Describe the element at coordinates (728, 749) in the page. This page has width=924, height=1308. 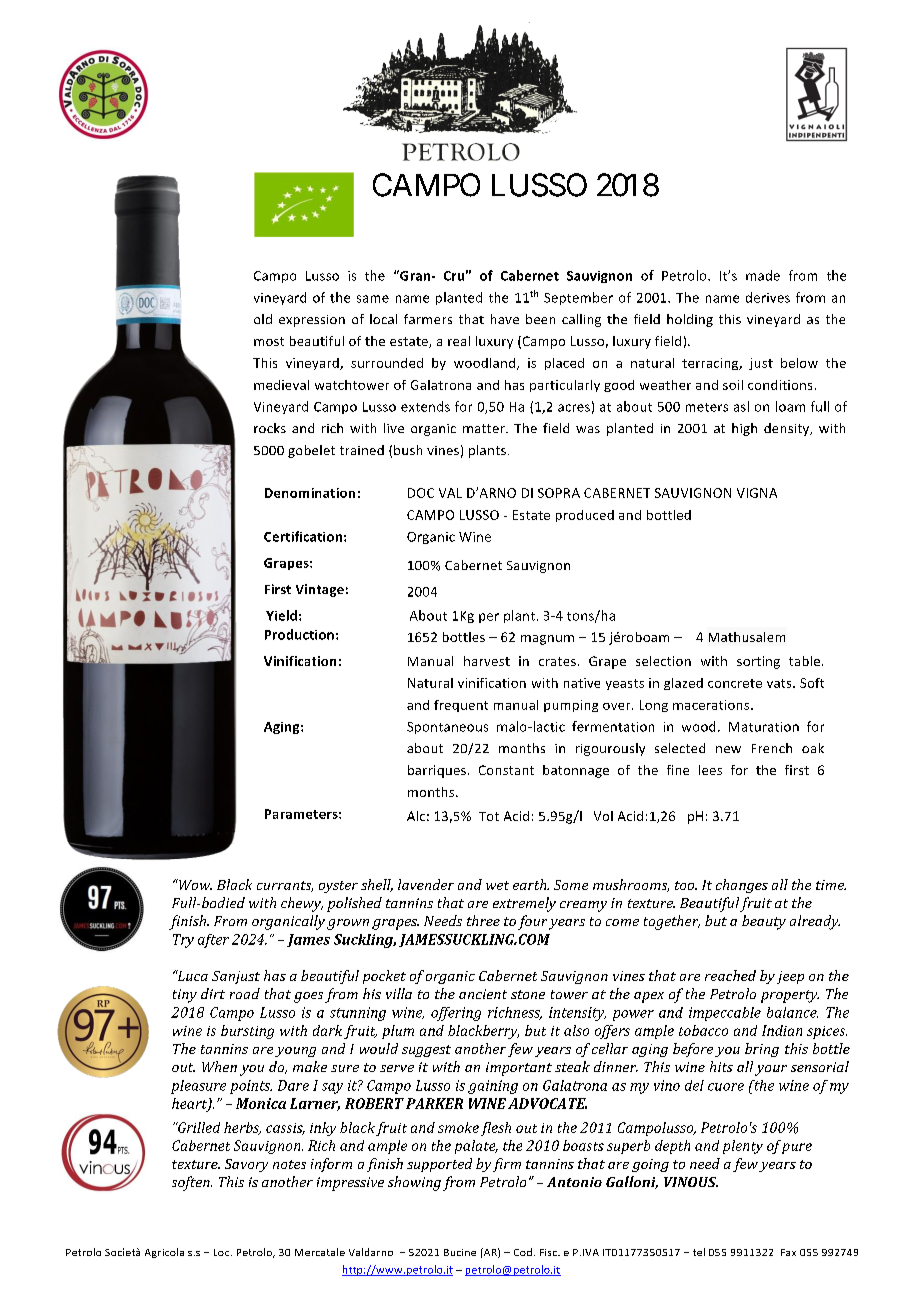
I see `new` at that location.
